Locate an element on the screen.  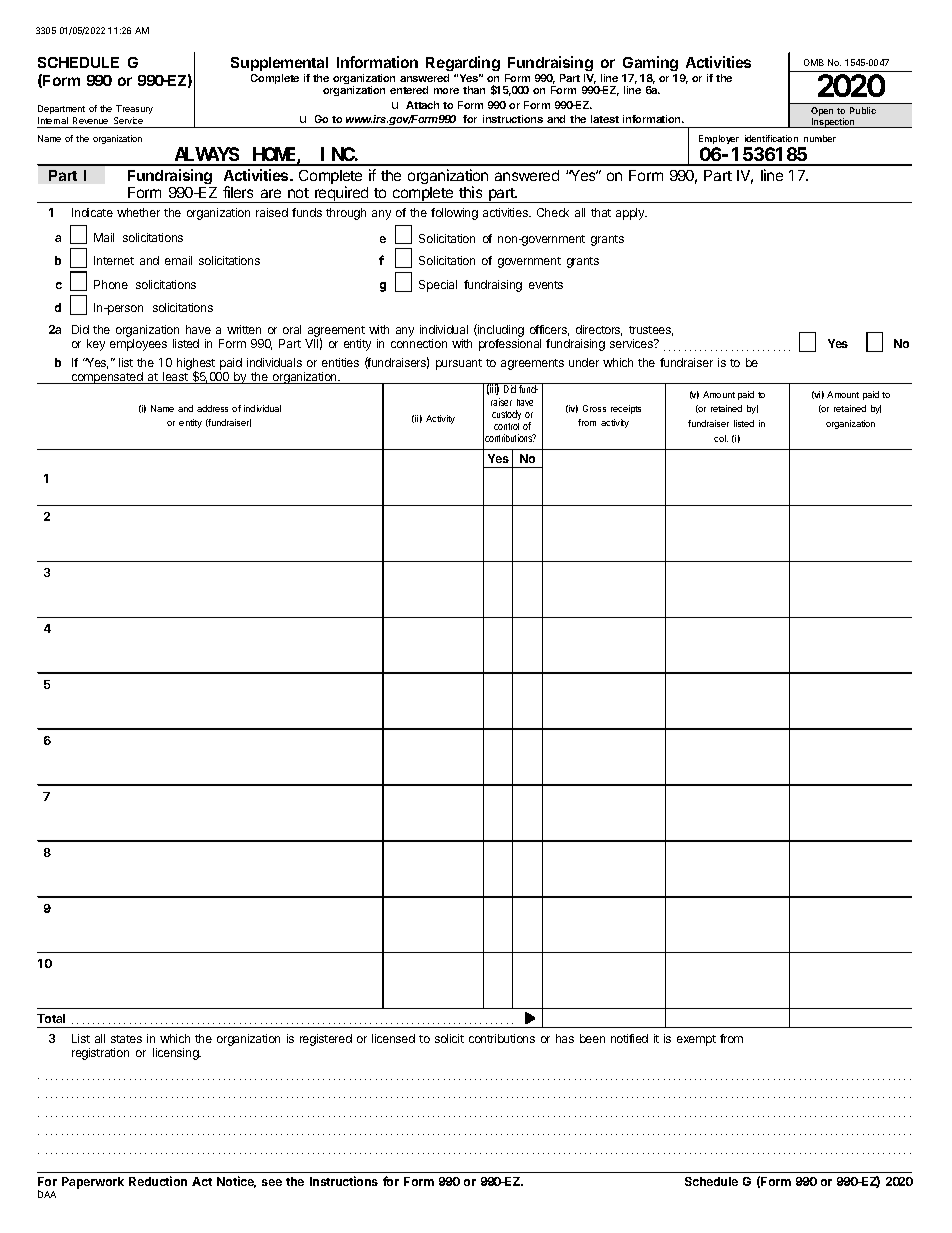
licensed is located at coordinates (393, 1038).
